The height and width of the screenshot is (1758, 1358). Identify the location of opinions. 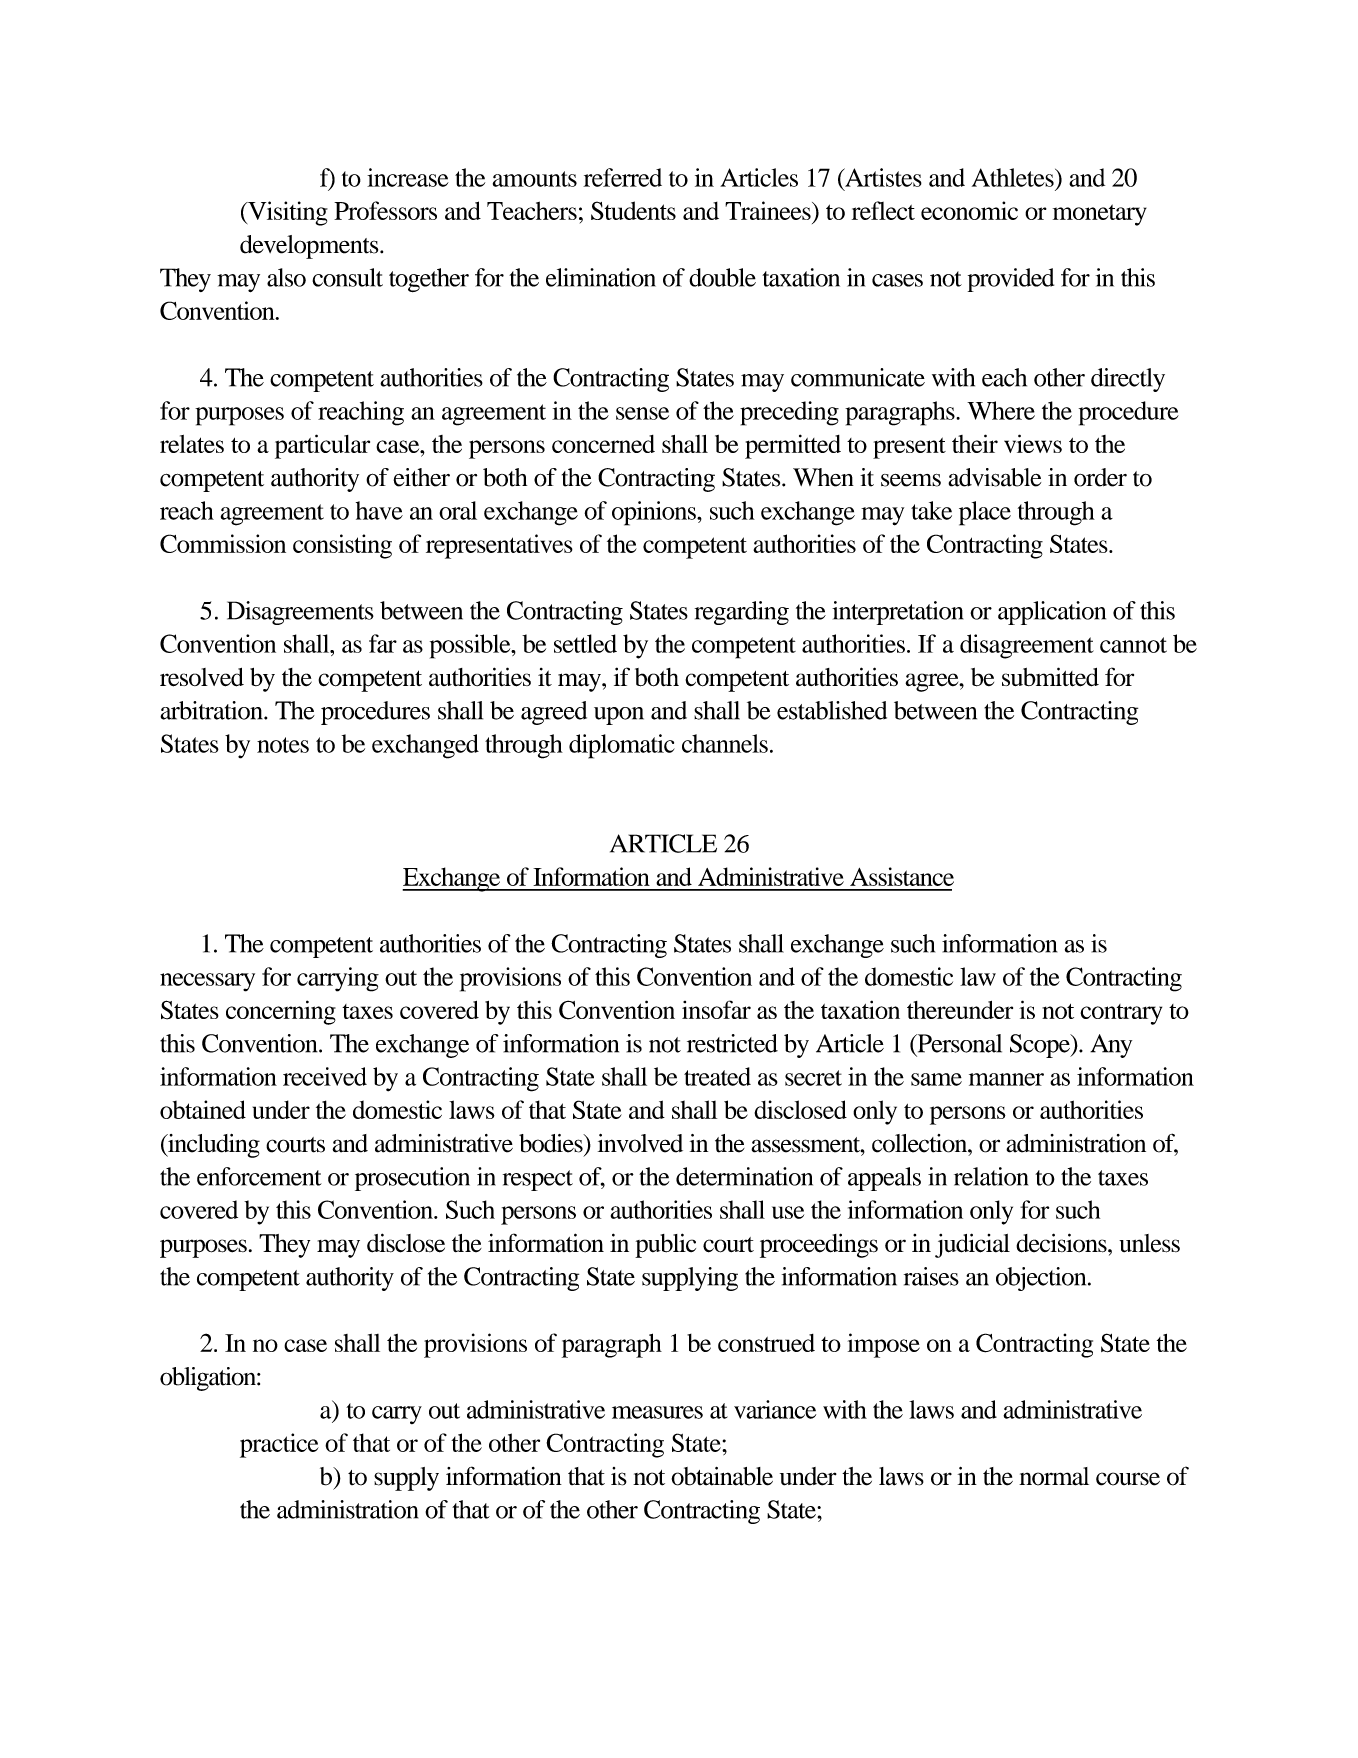
(655, 513).
